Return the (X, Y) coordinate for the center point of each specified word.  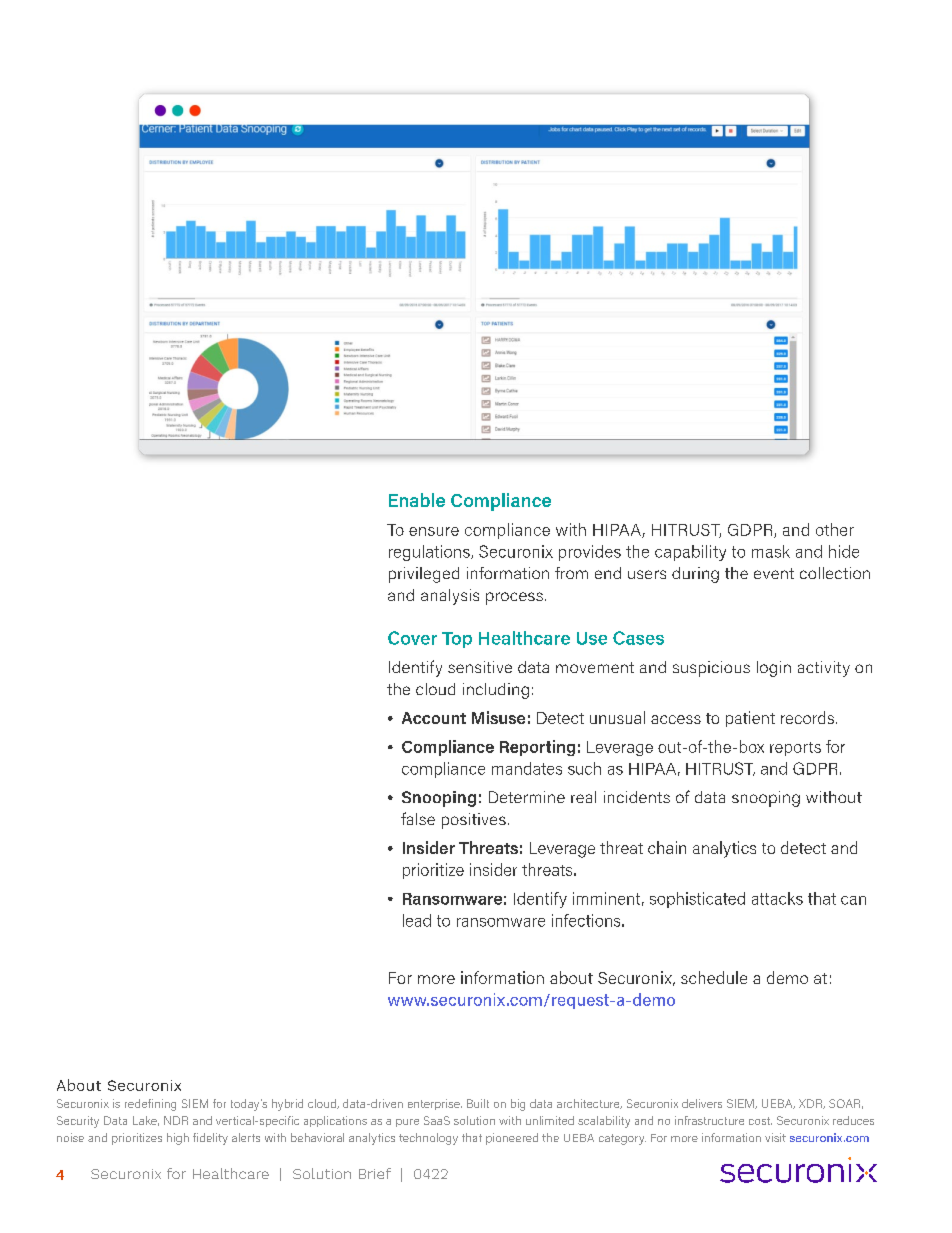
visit (775, 1137)
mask (771, 551)
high (178, 1139)
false (418, 818)
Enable (417, 500)
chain (667, 847)
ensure (434, 531)
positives (474, 821)
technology (428, 1139)
